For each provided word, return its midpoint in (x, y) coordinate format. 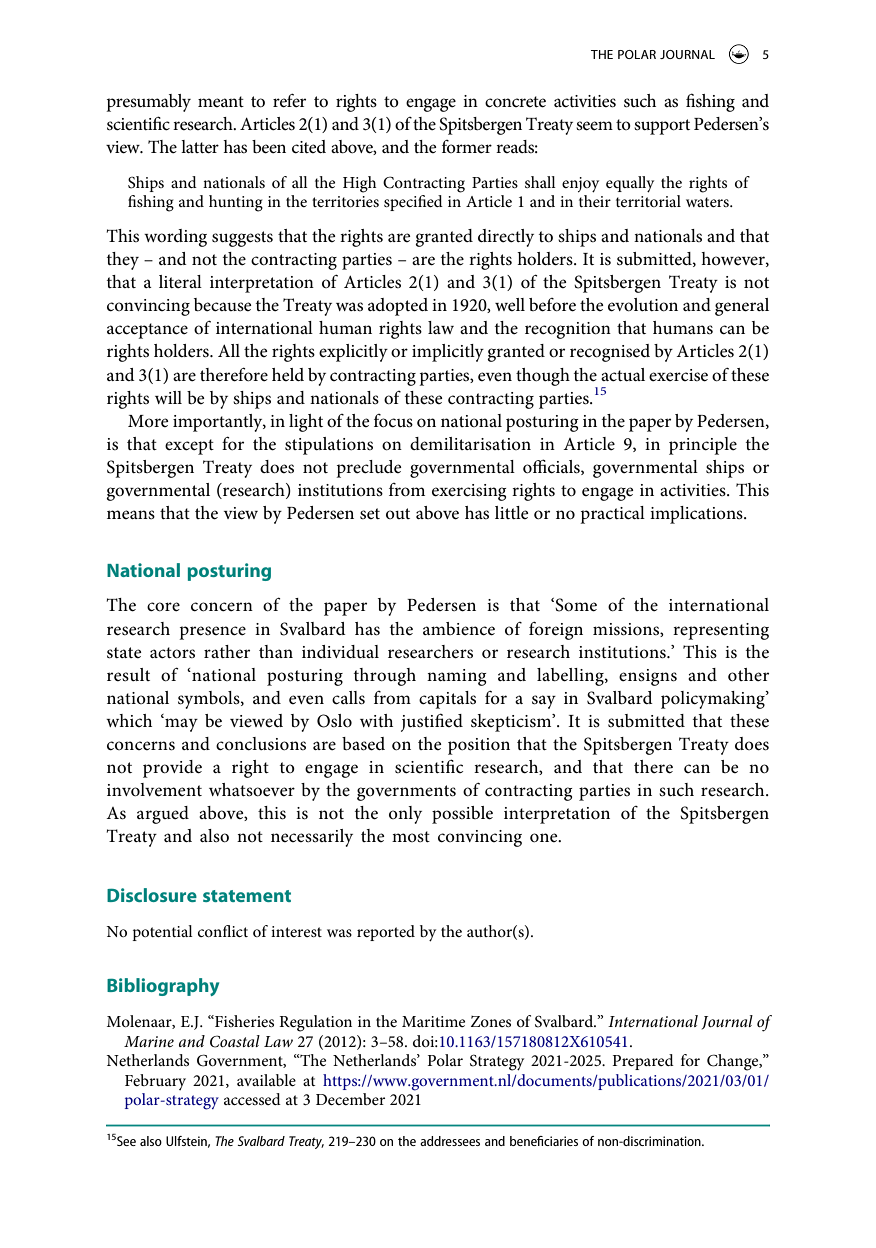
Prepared (643, 1062)
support (662, 127)
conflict (223, 931)
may (180, 724)
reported (386, 933)
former (467, 146)
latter (200, 147)
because (223, 305)
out (398, 513)
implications (697, 515)
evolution (643, 305)
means (131, 514)
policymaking (714, 700)
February (155, 1082)
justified (432, 722)
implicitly (448, 353)
